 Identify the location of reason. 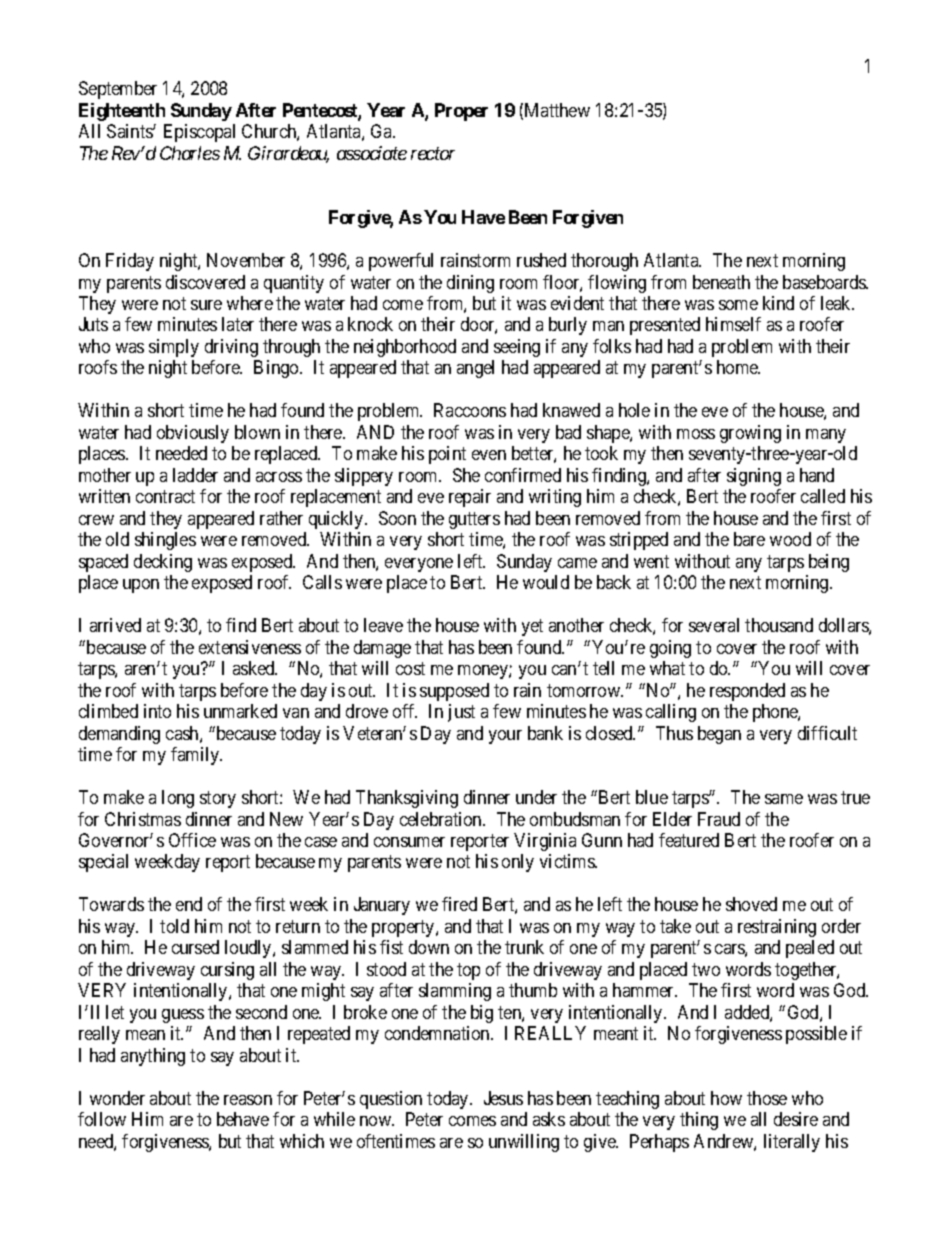
(248, 1100).
